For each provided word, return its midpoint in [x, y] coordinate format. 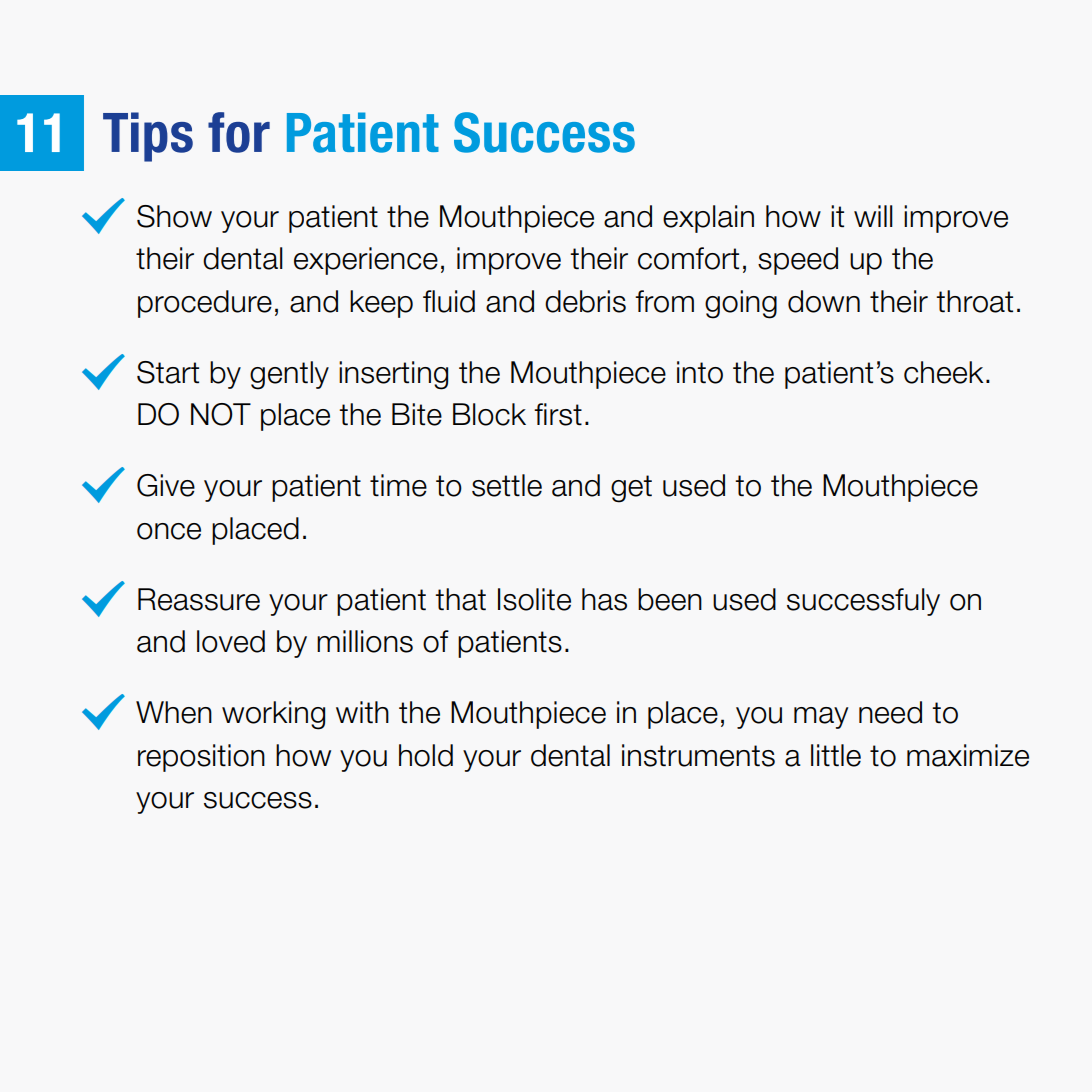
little [836, 755]
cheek [943, 372]
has [604, 599]
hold [426, 755]
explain [708, 219]
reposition [201, 758]
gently [289, 375]
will [873, 216]
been [670, 599]
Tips [148, 137]
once [169, 531]
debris [585, 301]
